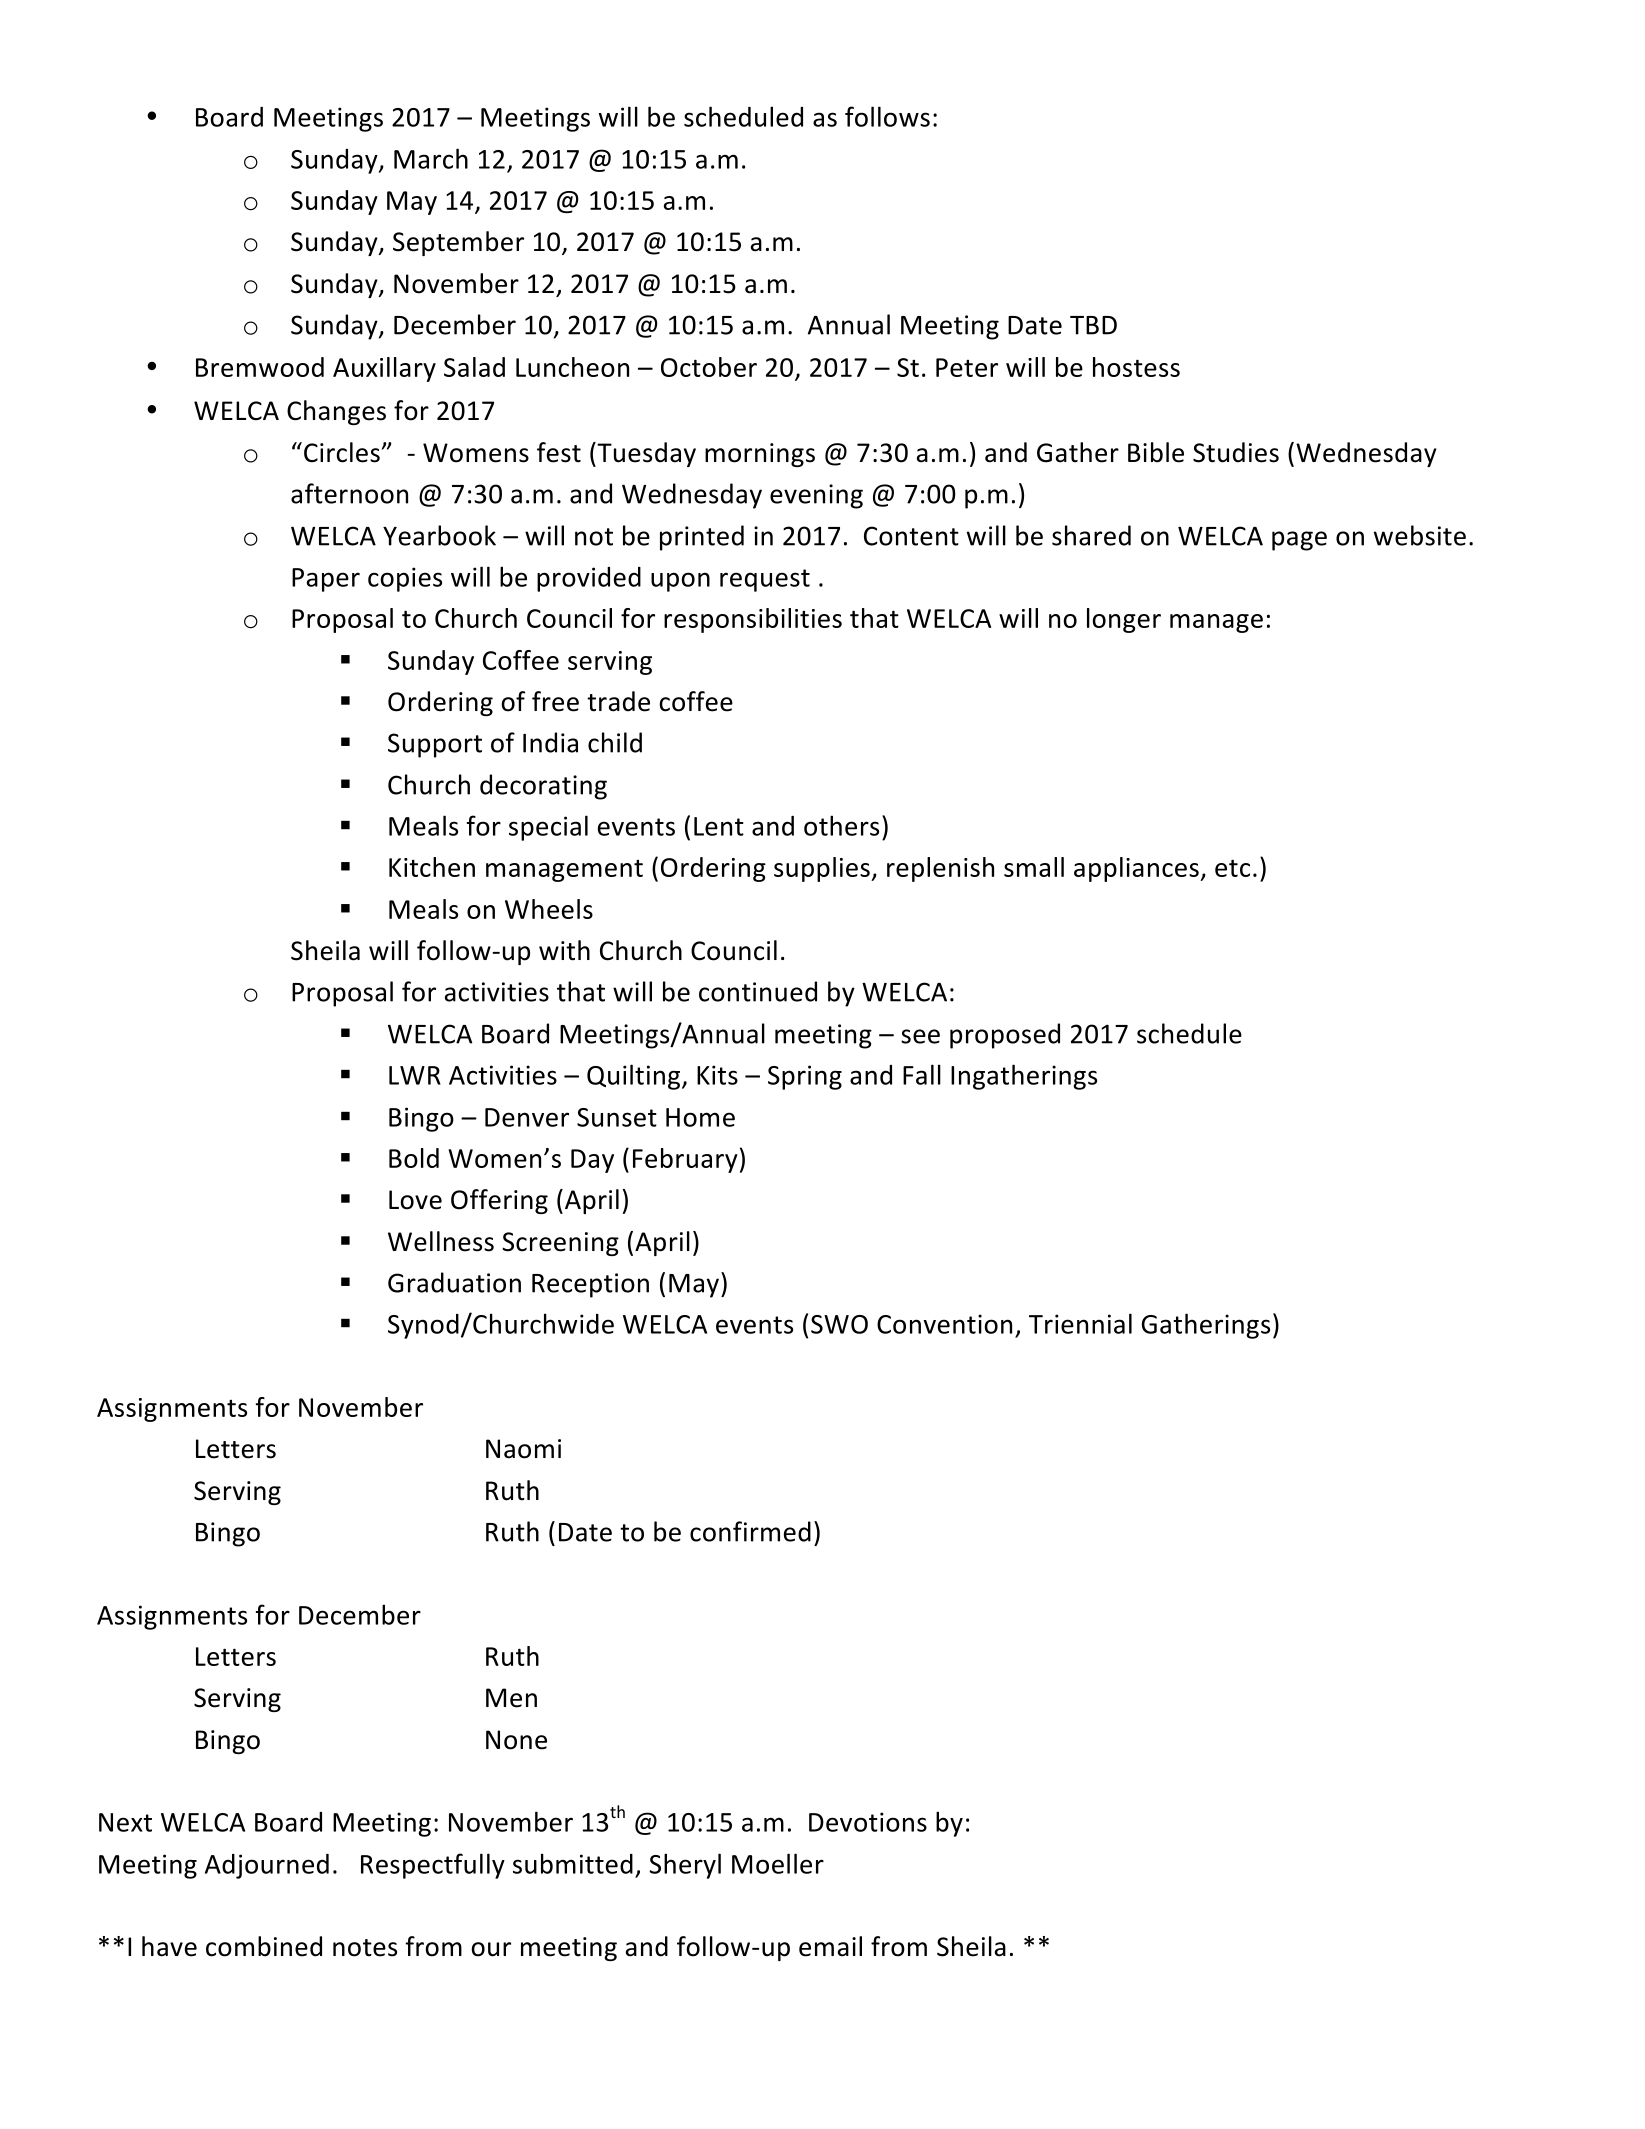 The width and height of the screenshot is (1645, 2129). What do you see at coordinates (1005, 1036) in the screenshot?
I see `proposed` at bounding box center [1005, 1036].
